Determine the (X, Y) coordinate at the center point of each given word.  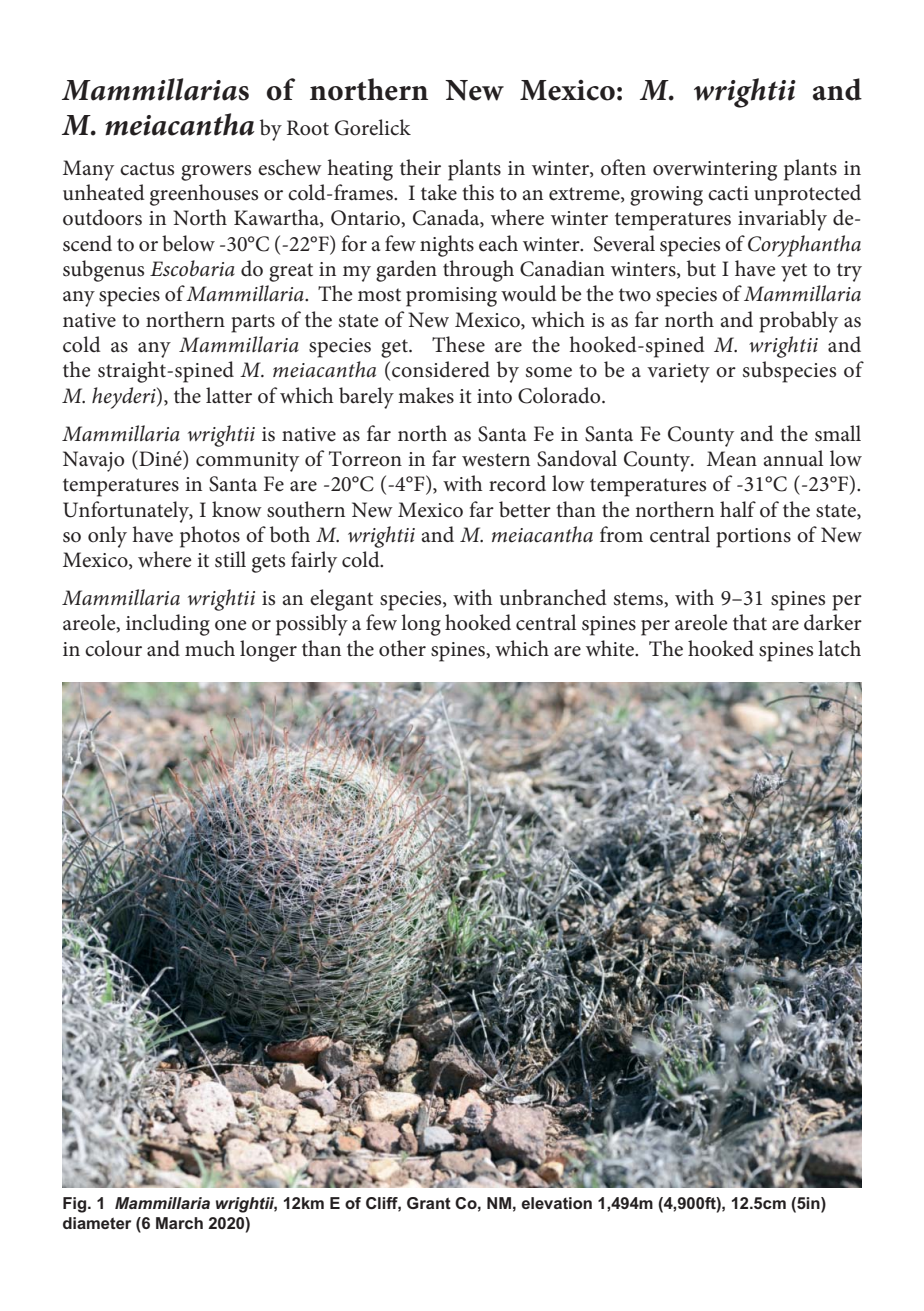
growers (216, 173)
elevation (556, 1203)
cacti (728, 193)
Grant (429, 1203)
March (179, 1223)
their (420, 167)
